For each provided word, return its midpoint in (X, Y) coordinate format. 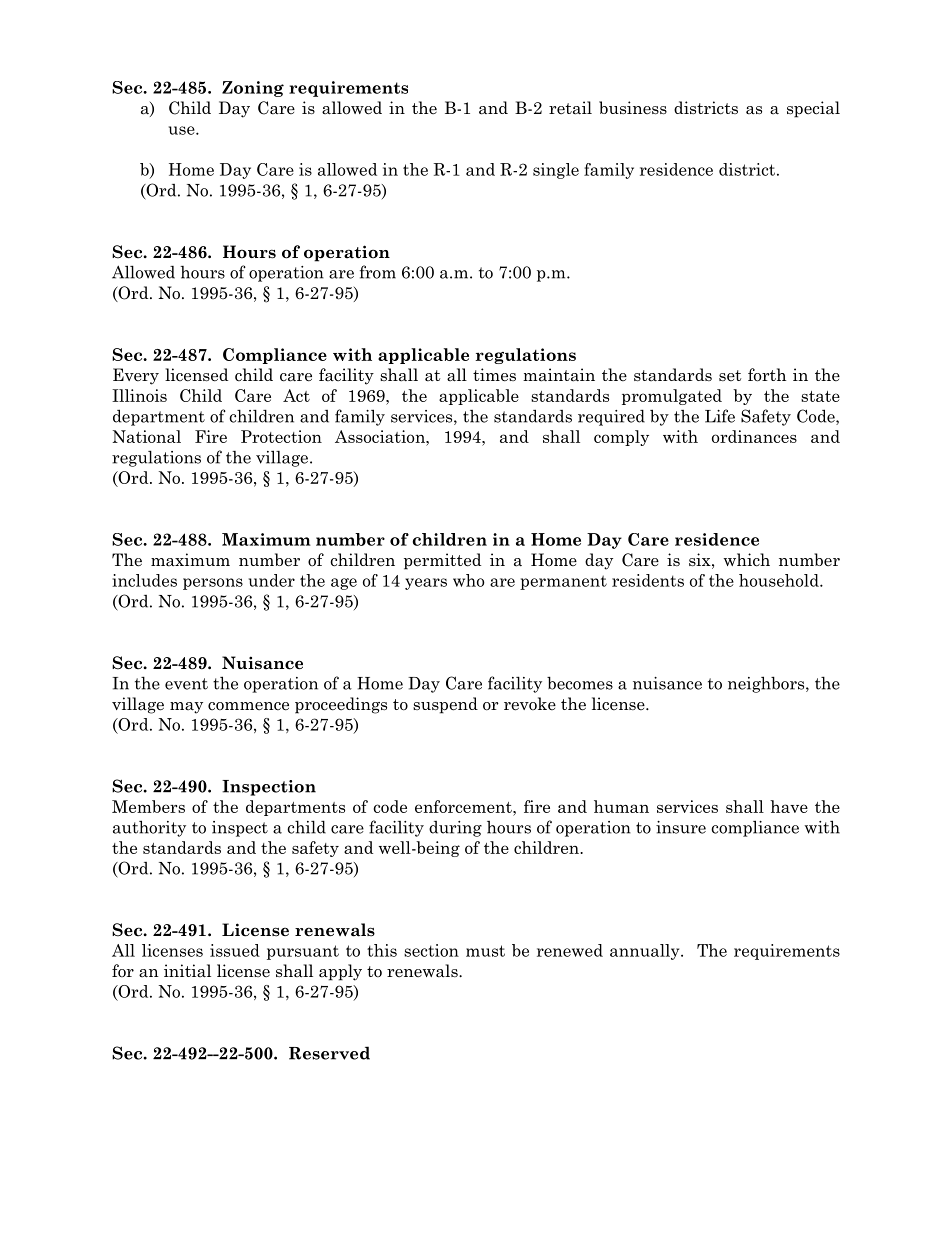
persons (213, 584)
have (789, 806)
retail (570, 108)
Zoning (253, 89)
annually (646, 952)
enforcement (464, 806)
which (746, 560)
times (494, 375)
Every (136, 376)
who (469, 580)
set (730, 375)
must (485, 951)
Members (148, 806)
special (813, 109)
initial (187, 970)
